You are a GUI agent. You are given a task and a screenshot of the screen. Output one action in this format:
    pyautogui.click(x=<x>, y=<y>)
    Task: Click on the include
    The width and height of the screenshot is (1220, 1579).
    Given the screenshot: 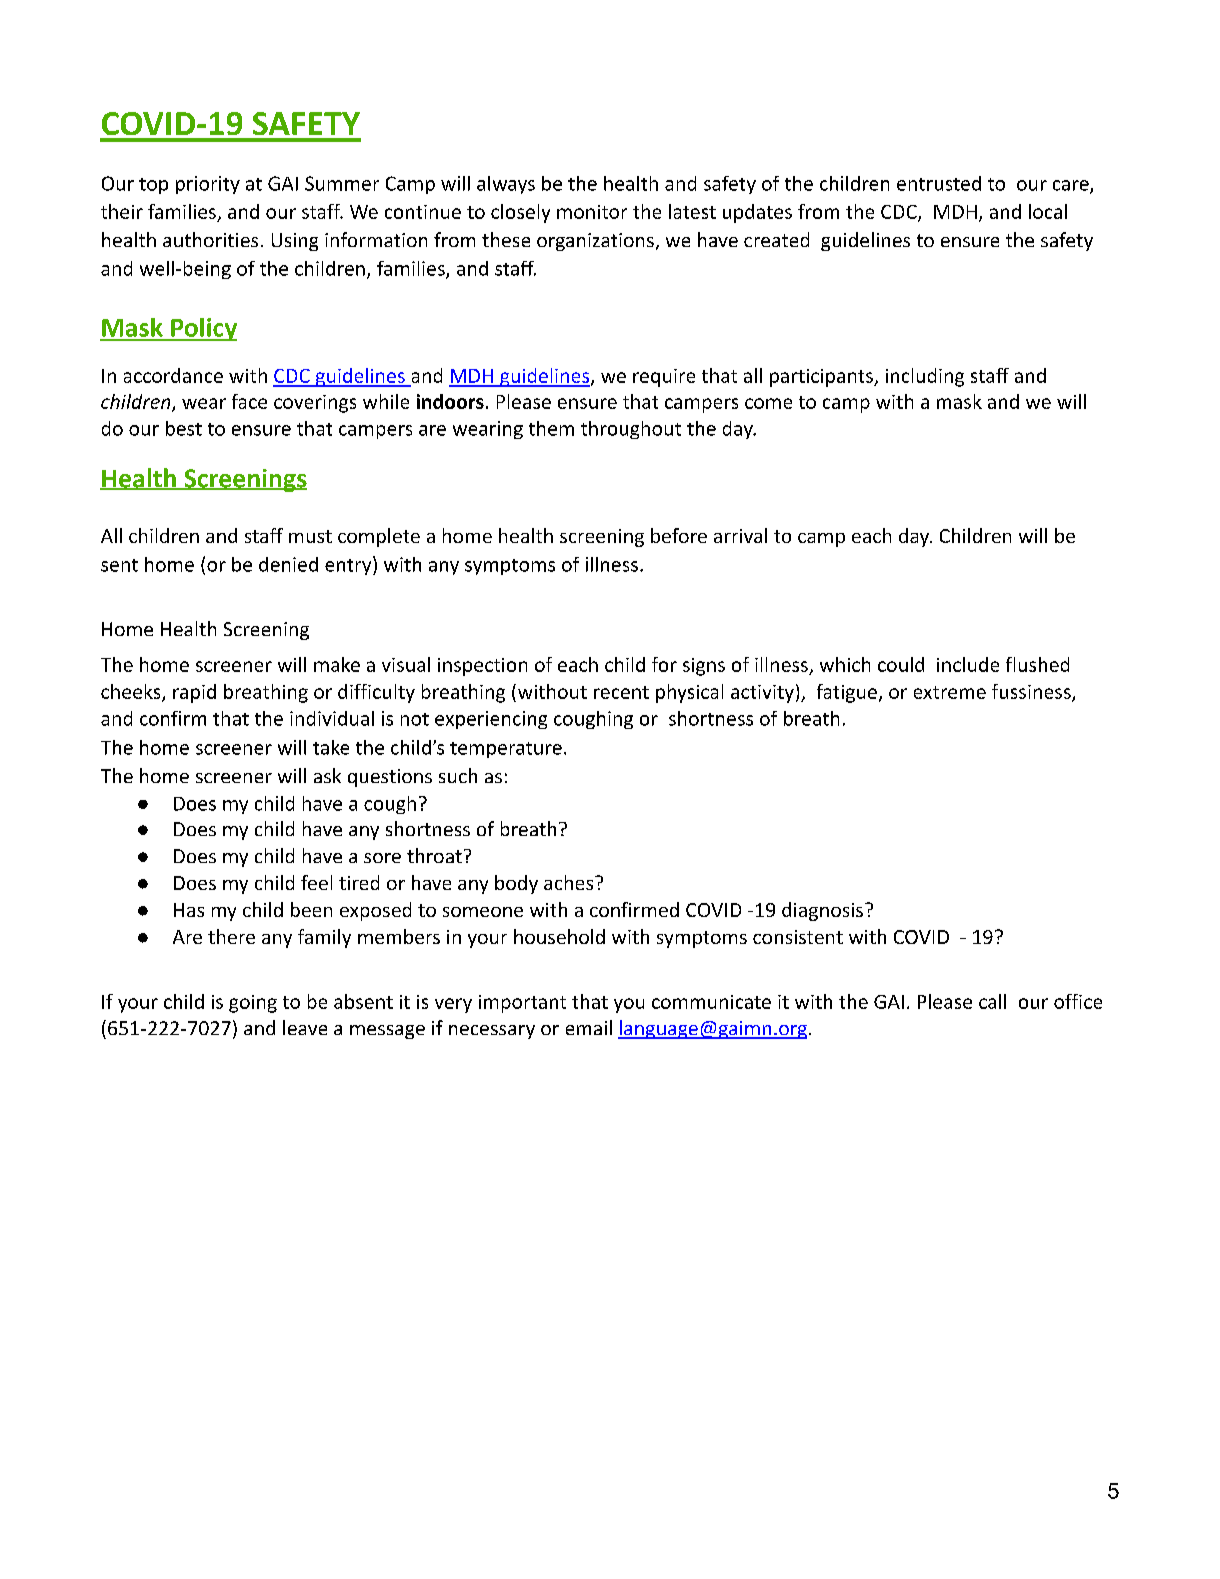 What is the action you would take?
    pyautogui.click(x=968, y=664)
